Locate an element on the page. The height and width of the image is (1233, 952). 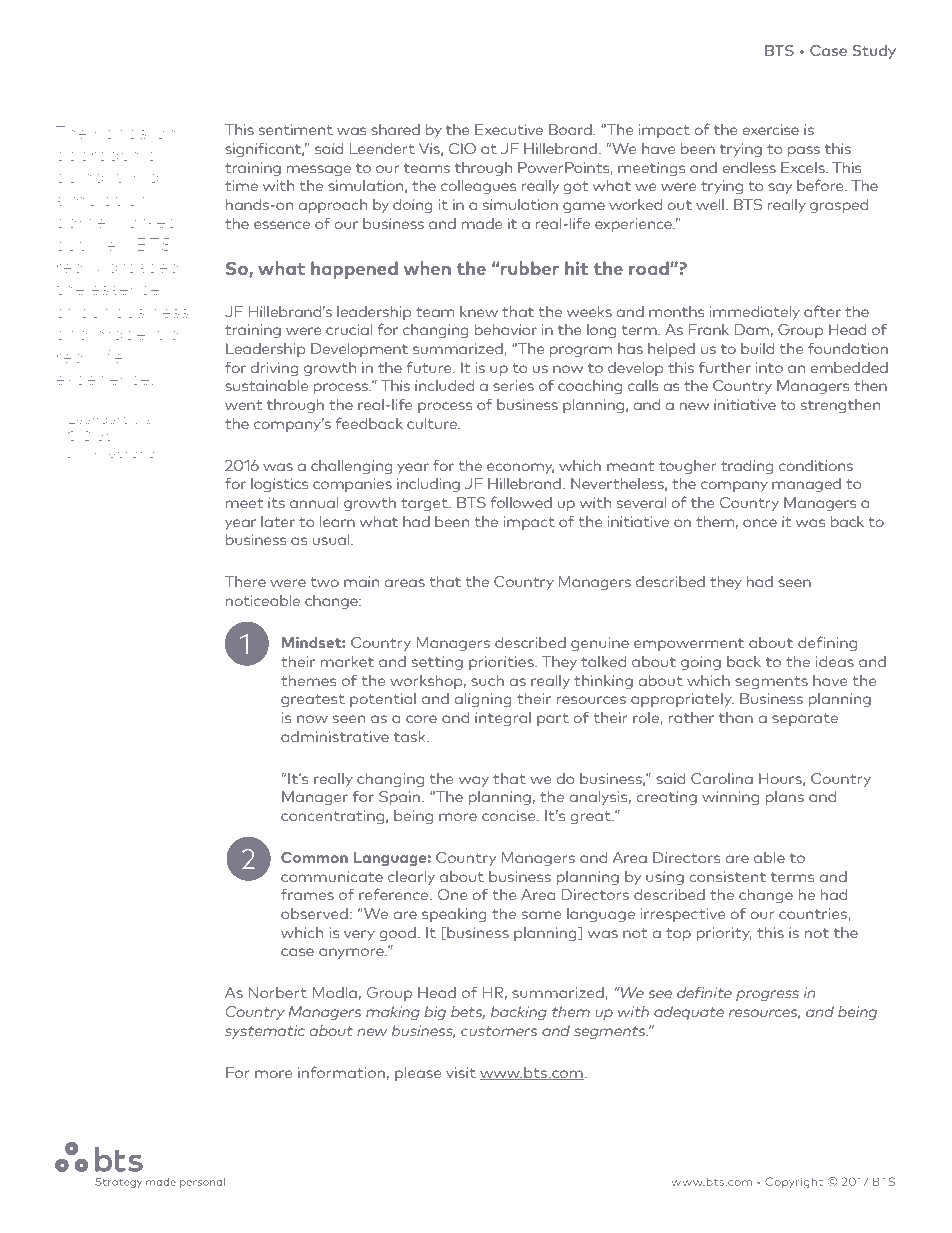
defining is located at coordinates (827, 643).
